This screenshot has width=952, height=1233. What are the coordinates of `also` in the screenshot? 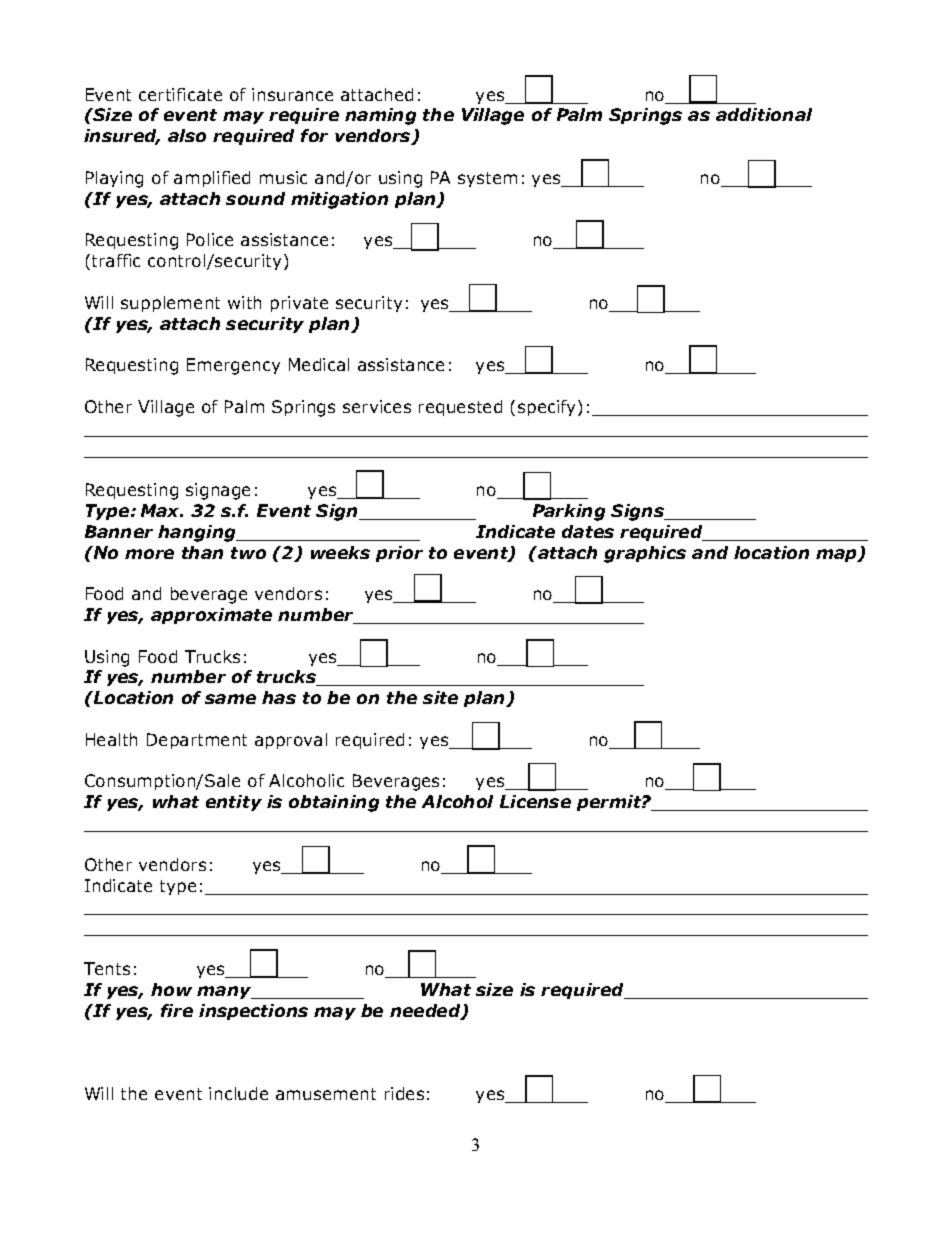 It's located at (187, 135).
